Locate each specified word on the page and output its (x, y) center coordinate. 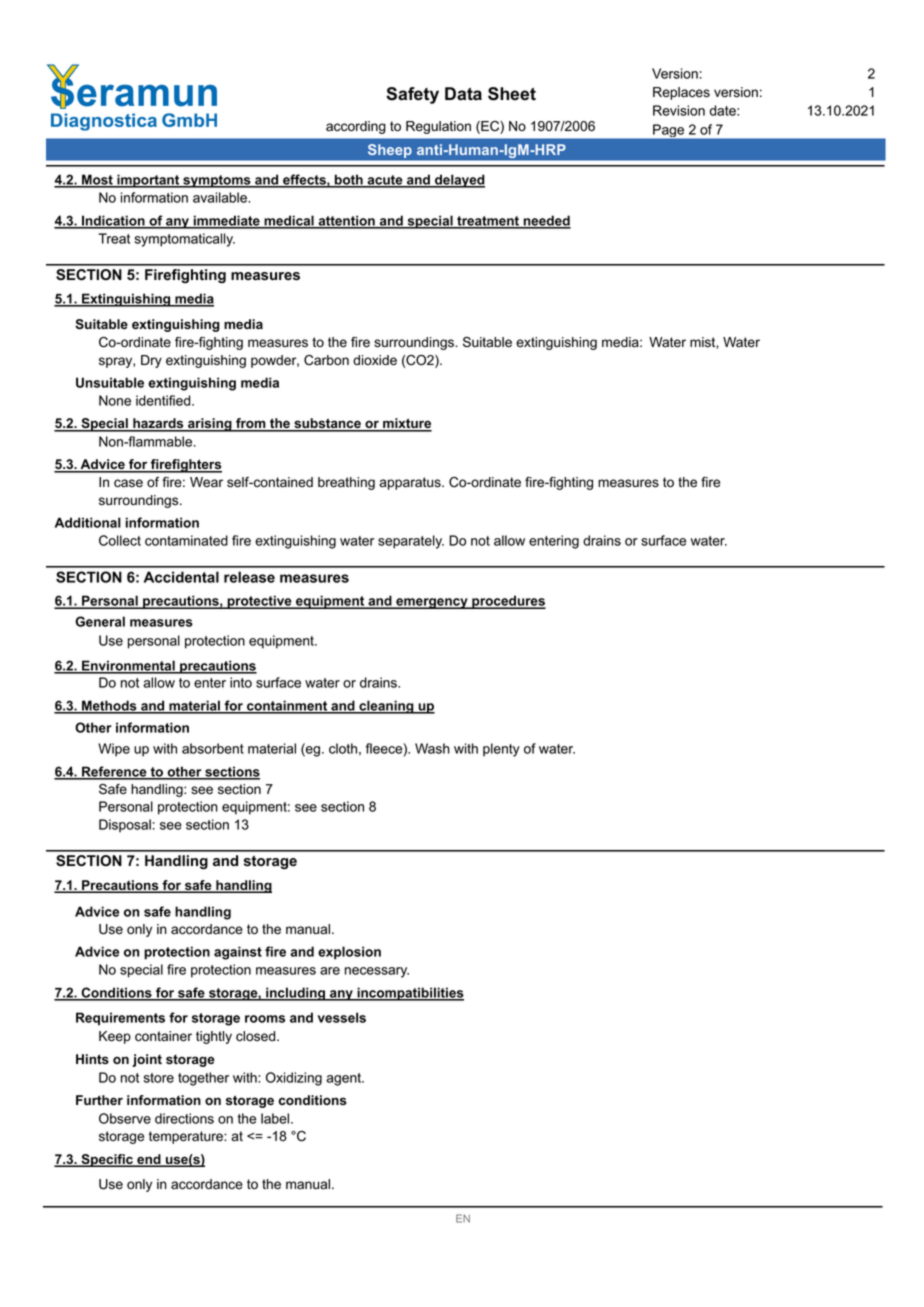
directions (184, 1118)
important (148, 181)
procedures (508, 602)
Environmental (128, 666)
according (356, 127)
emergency (432, 603)
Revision (679, 110)
